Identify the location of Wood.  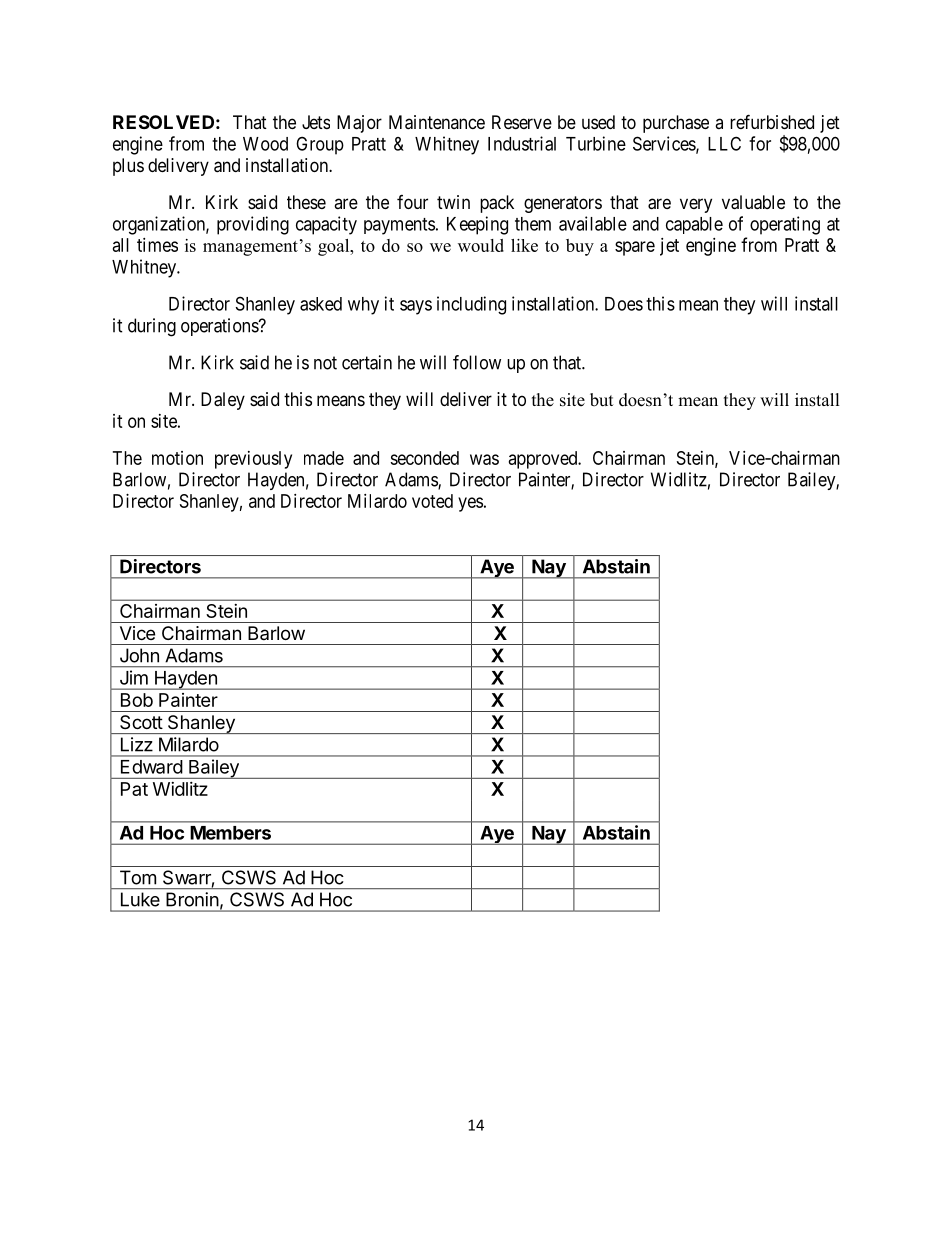
(265, 144).
